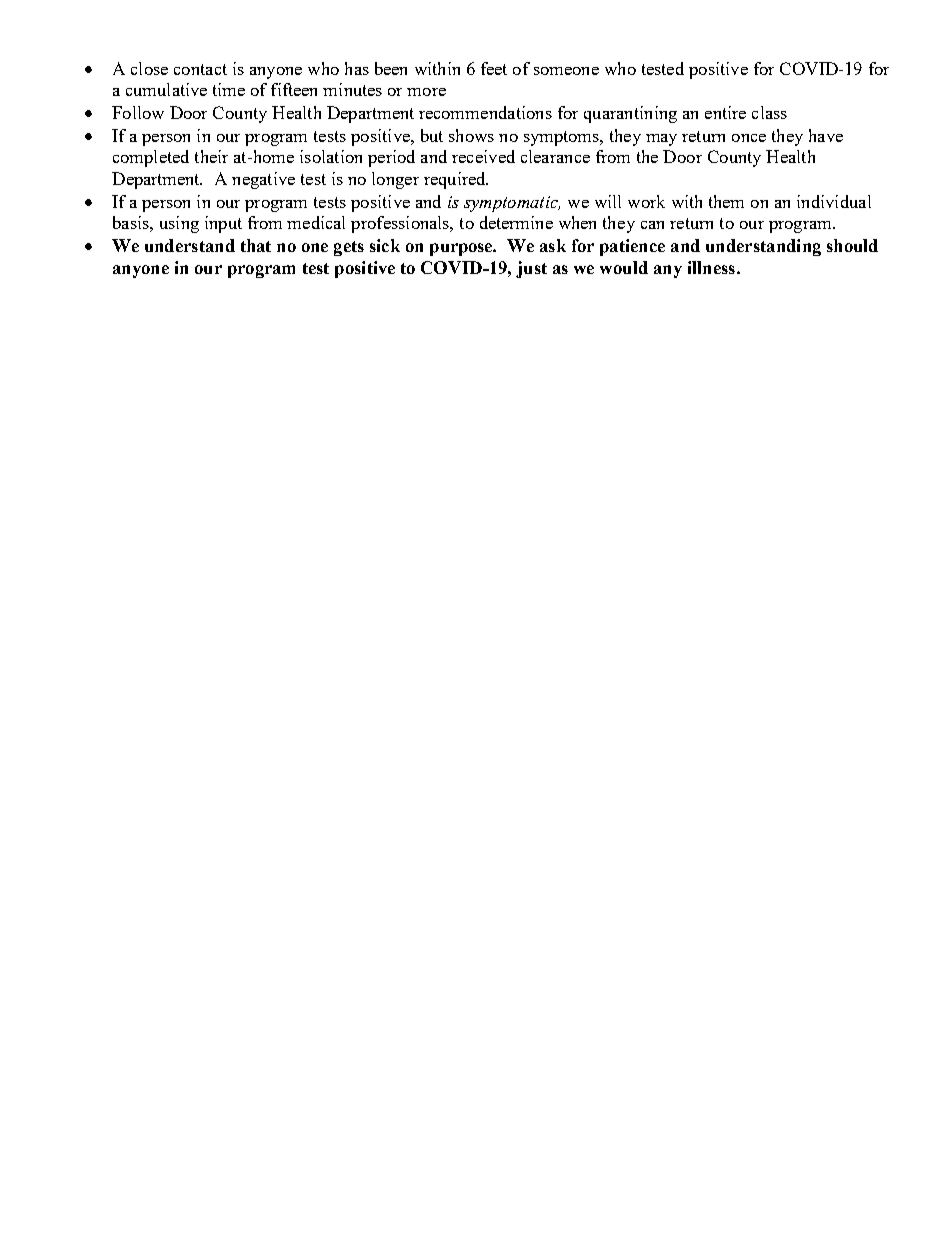 The image size is (952, 1233). I want to click on contact, so click(200, 69).
